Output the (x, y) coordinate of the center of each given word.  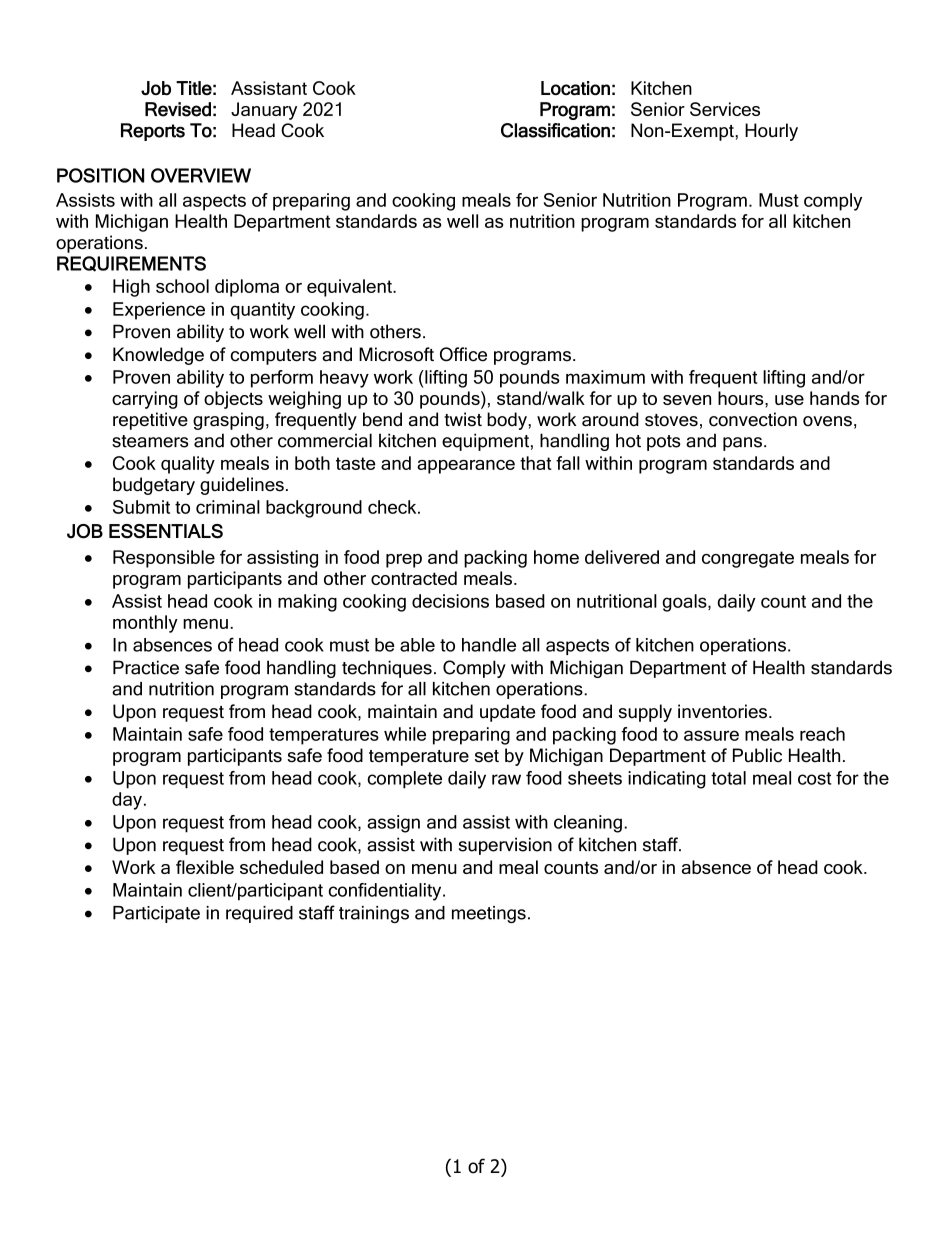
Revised (178, 109)
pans (742, 444)
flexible (205, 867)
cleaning (588, 824)
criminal (228, 507)
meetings (489, 914)
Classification (555, 130)
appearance (466, 467)
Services (725, 109)
